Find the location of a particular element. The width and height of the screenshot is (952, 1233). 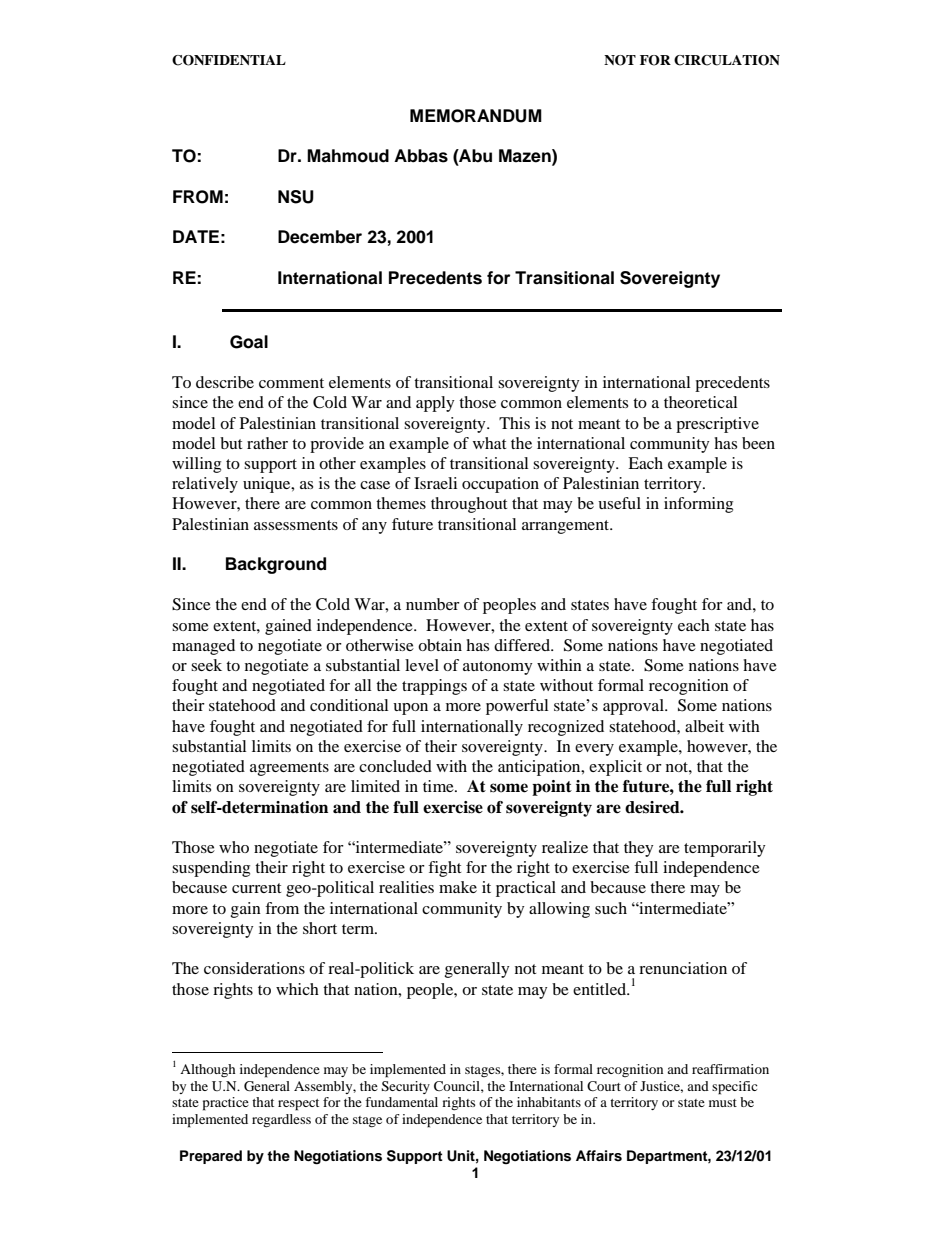

CIRCULATION is located at coordinates (727, 60).
